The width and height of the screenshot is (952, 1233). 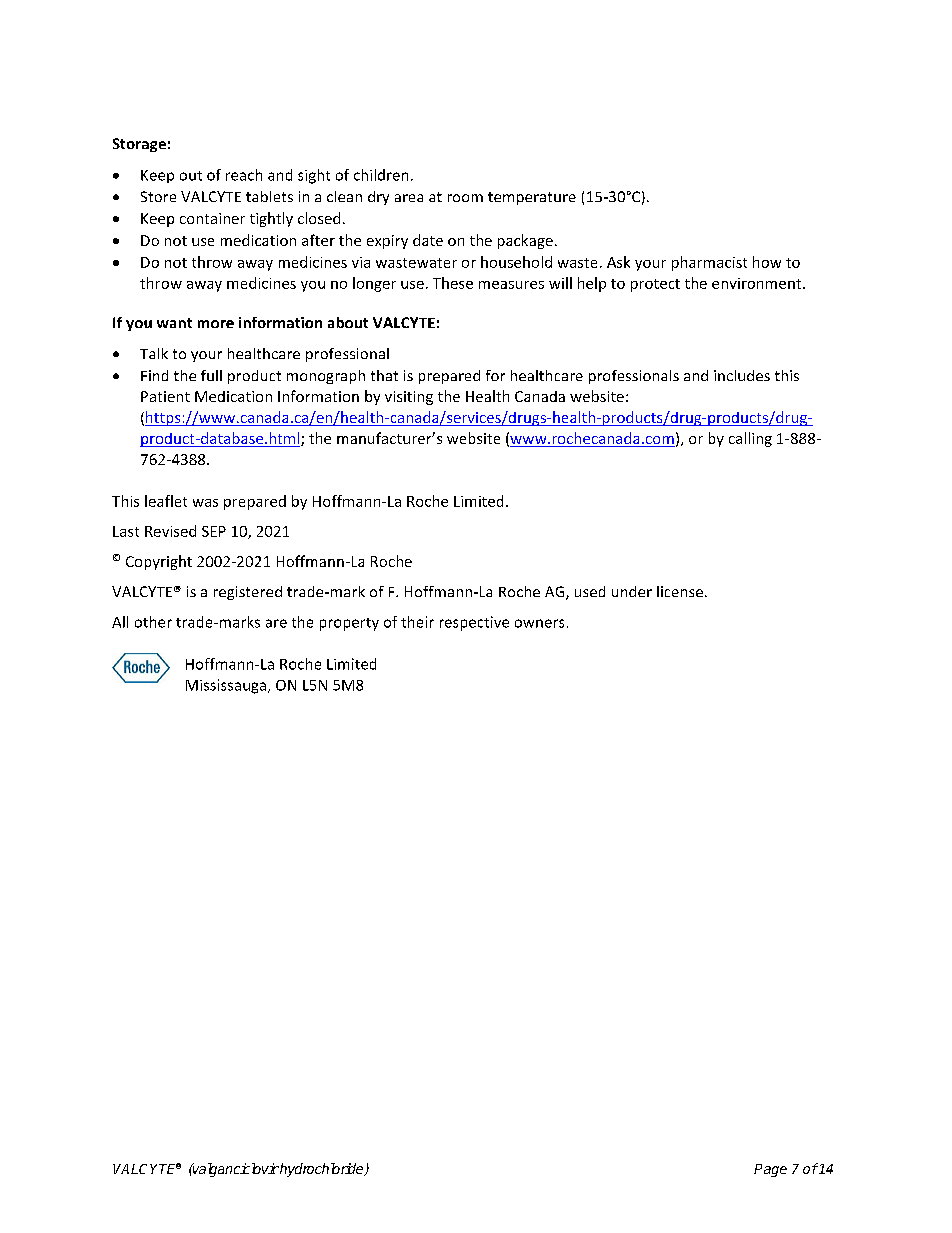 What do you see at coordinates (465, 198) in the screenshot?
I see `room` at bounding box center [465, 198].
